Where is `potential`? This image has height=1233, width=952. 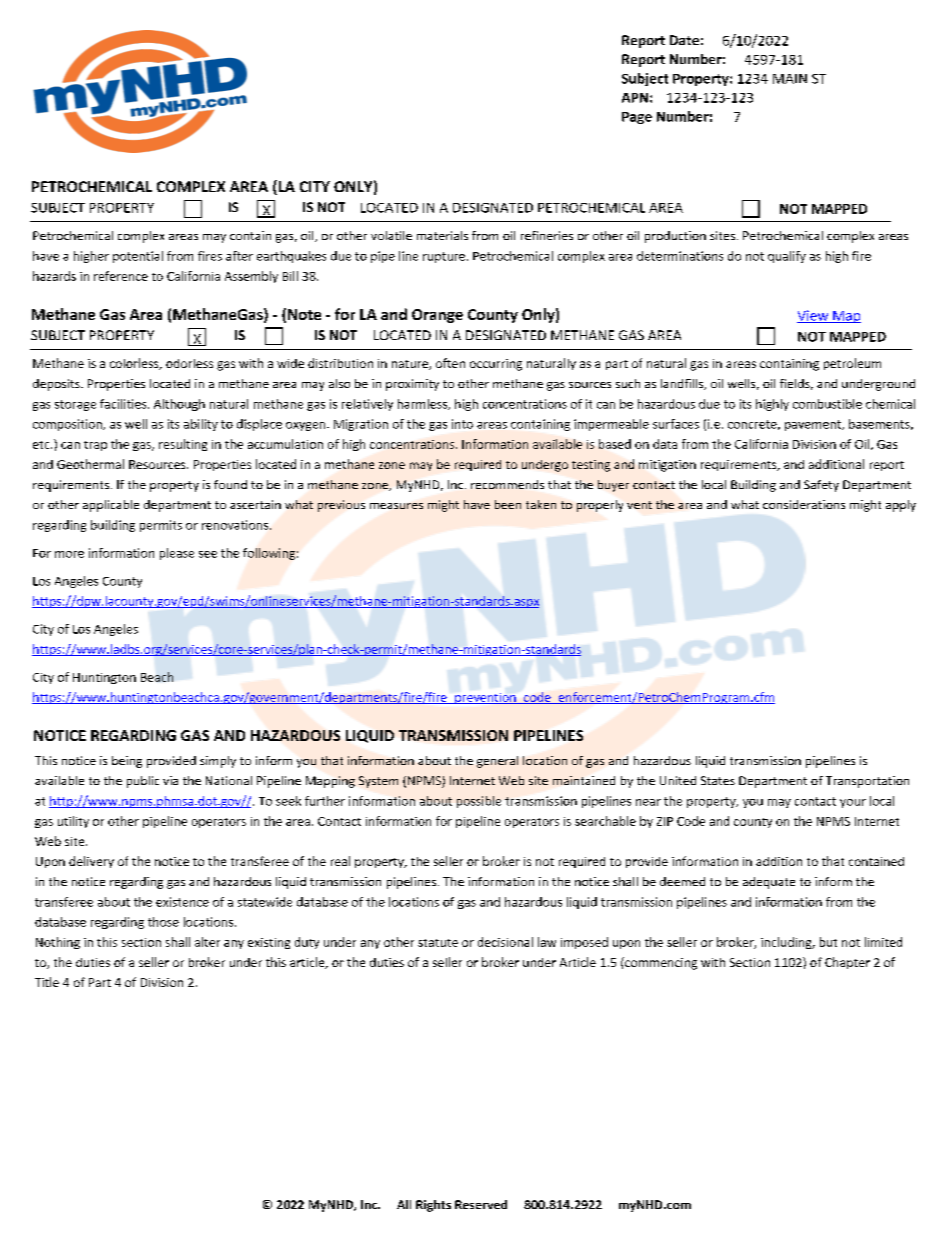
potential is located at coordinates (138, 257).
